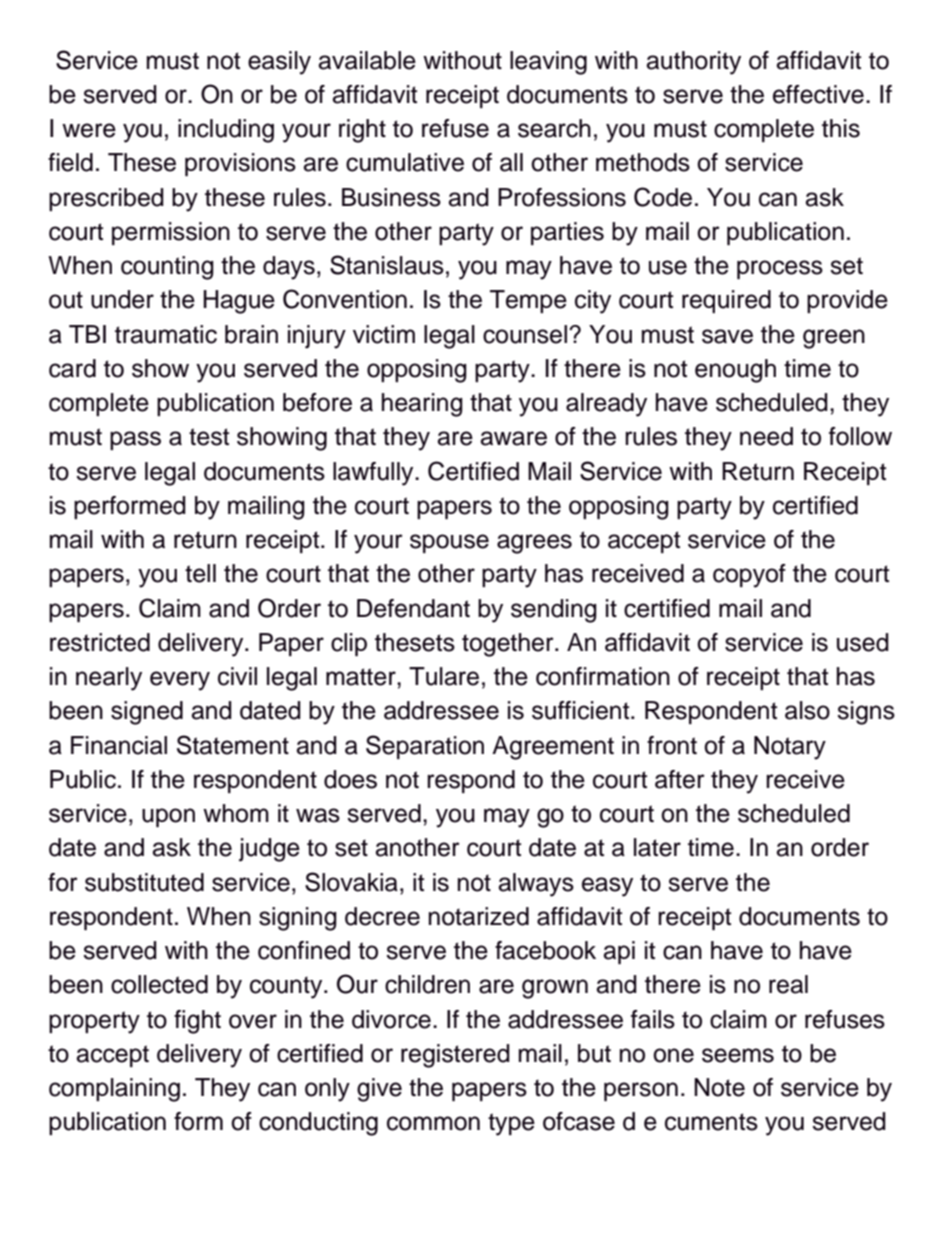 Image resolution: width=952 pixels, height=1233 pixels. Describe the element at coordinates (114, 1090) in the screenshot. I see `complaining` at that location.
